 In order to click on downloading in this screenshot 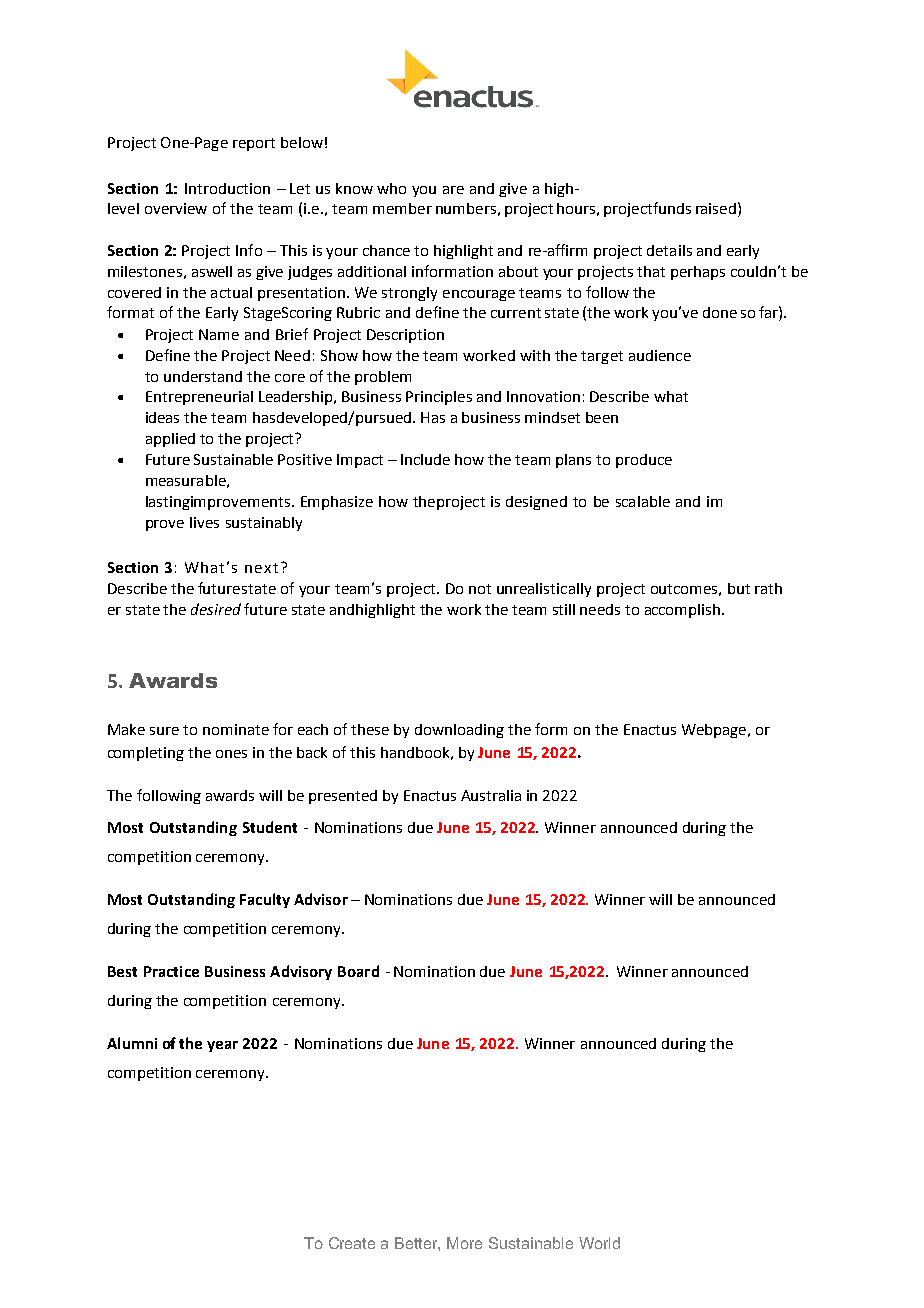, I will do `click(459, 731)`.
